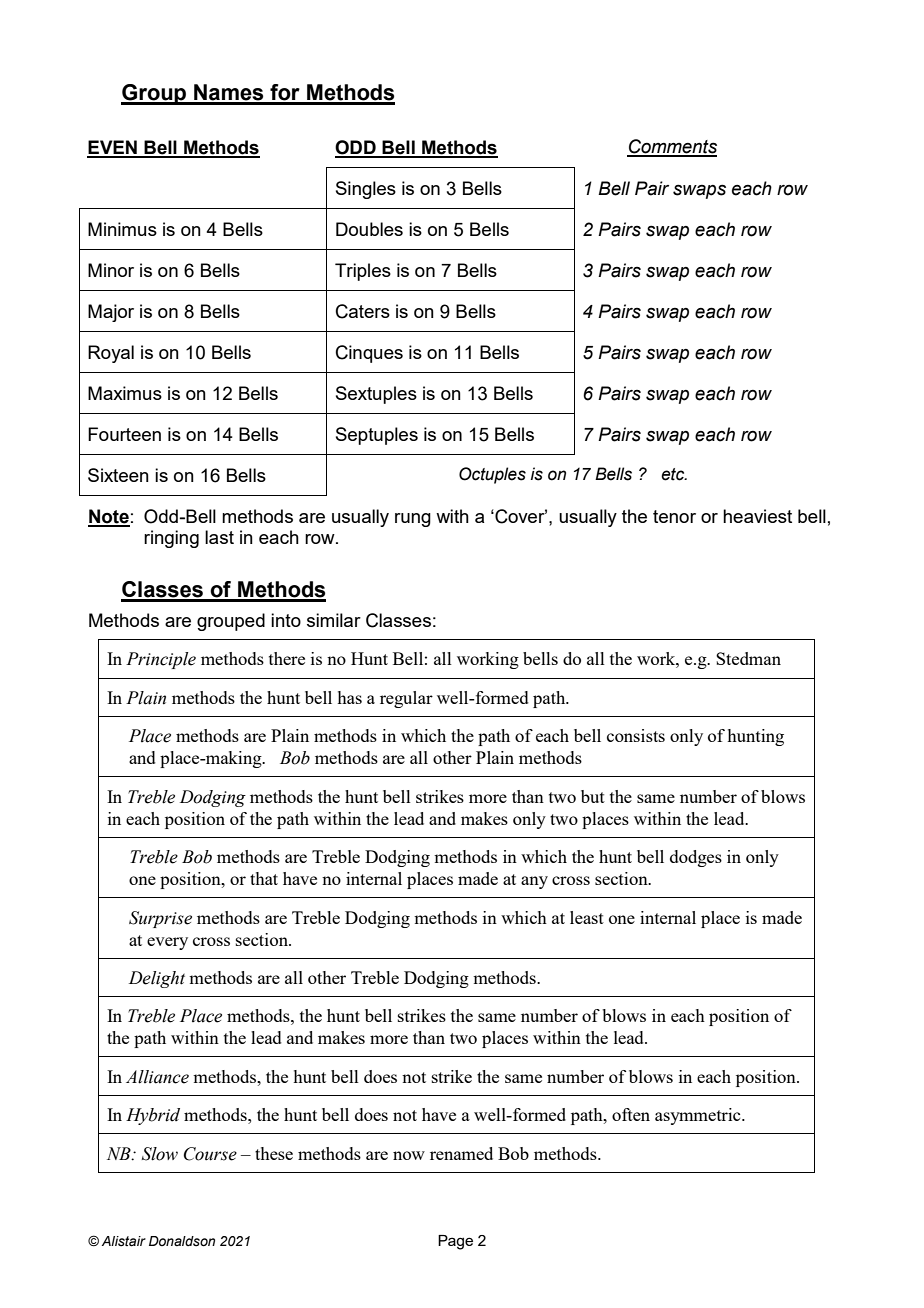  I want to click on Principle, so click(161, 660).
